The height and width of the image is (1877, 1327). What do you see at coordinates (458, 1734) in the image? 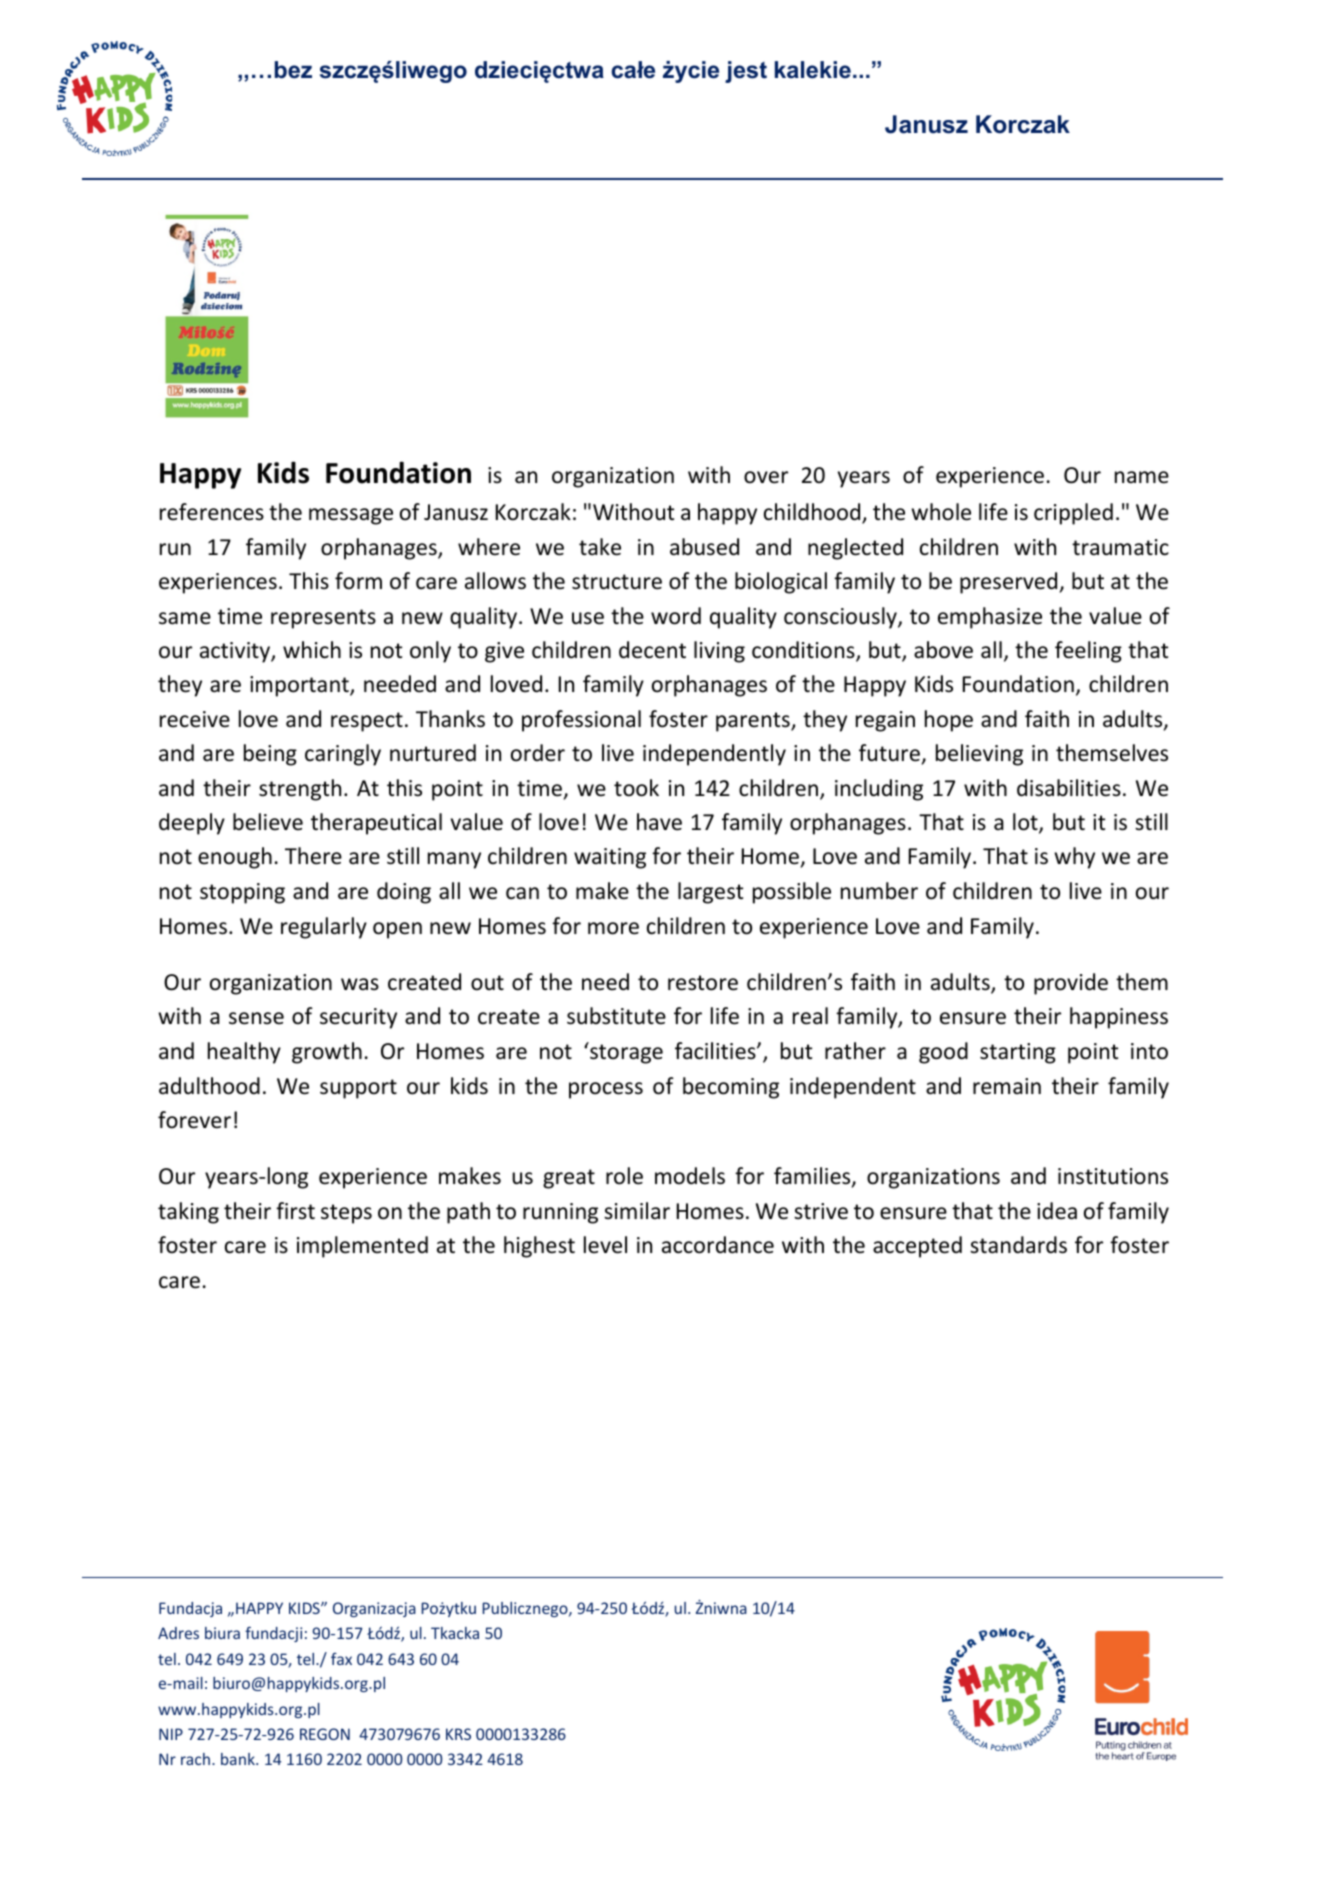
I see `KRS` at bounding box center [458, 1734].
